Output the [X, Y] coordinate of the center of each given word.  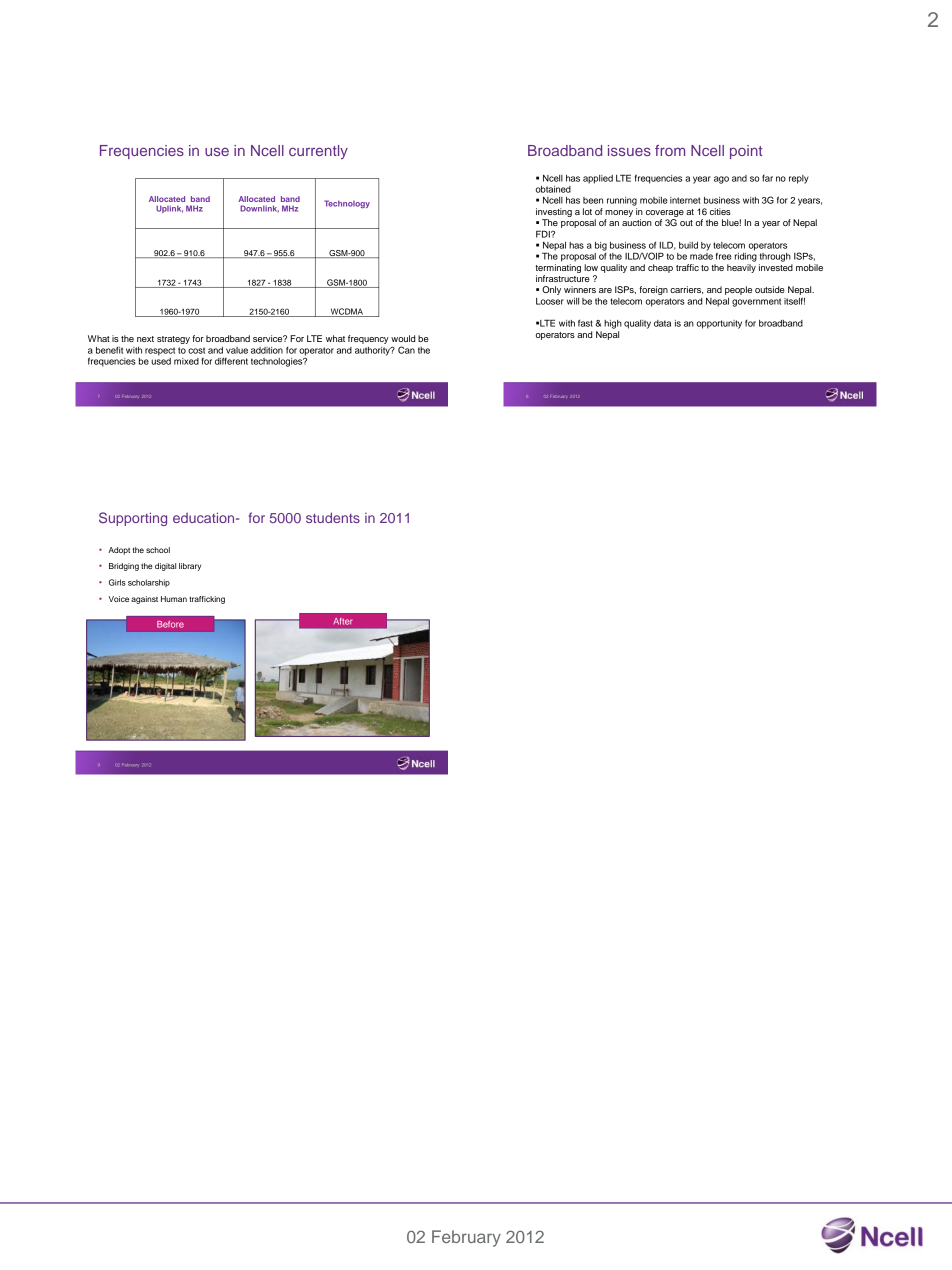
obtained [553, 189]
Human [174, 599]
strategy [173, 340]
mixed [186, 361]
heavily [741, 268]
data [662, 323]
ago [721, 180]
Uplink [169, 209]
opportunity [719, 324]
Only [551, 290]
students [333, 517]
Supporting [133, 519]
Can [406, 350]
